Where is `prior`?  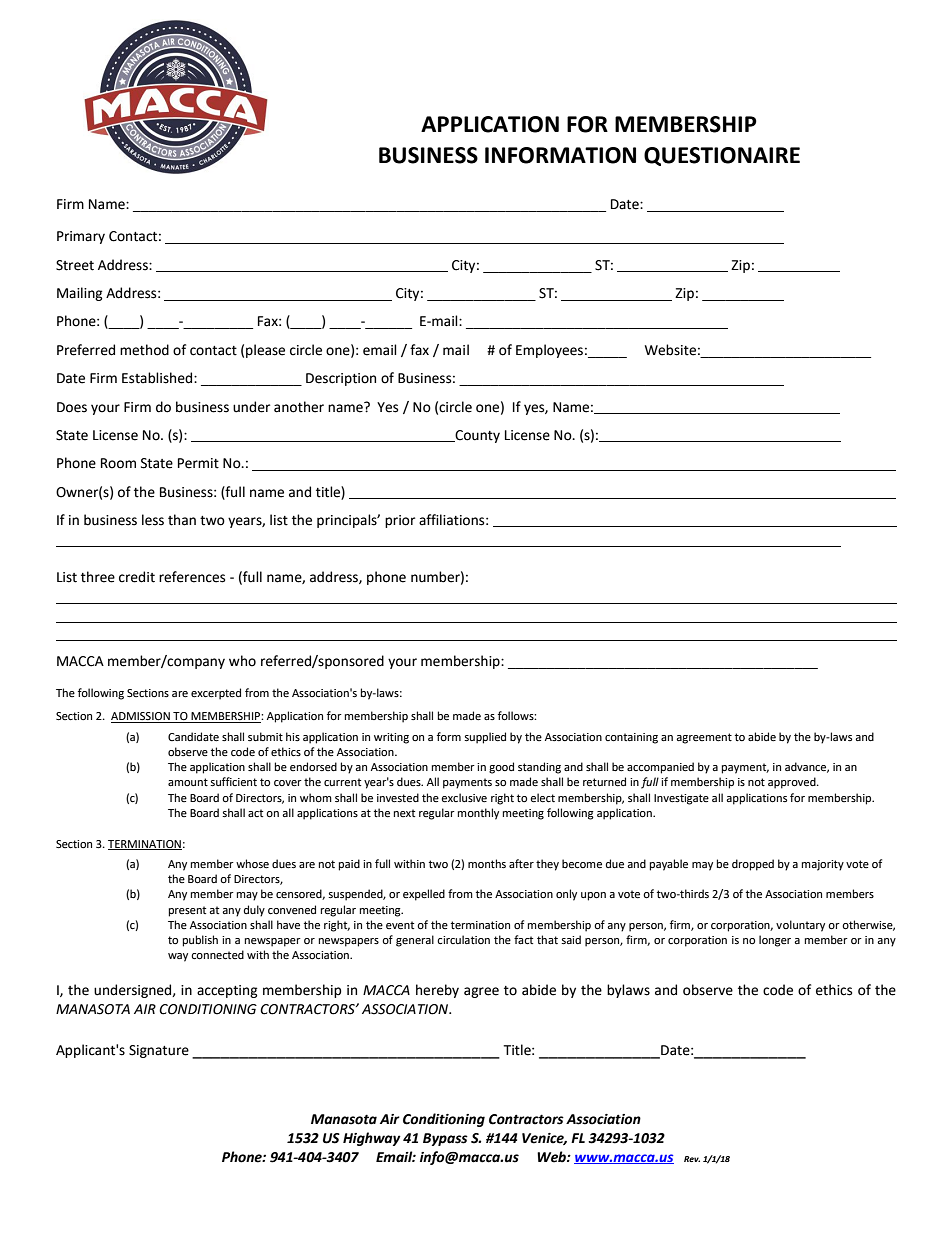
prior is located at coordinates (400, 521).
